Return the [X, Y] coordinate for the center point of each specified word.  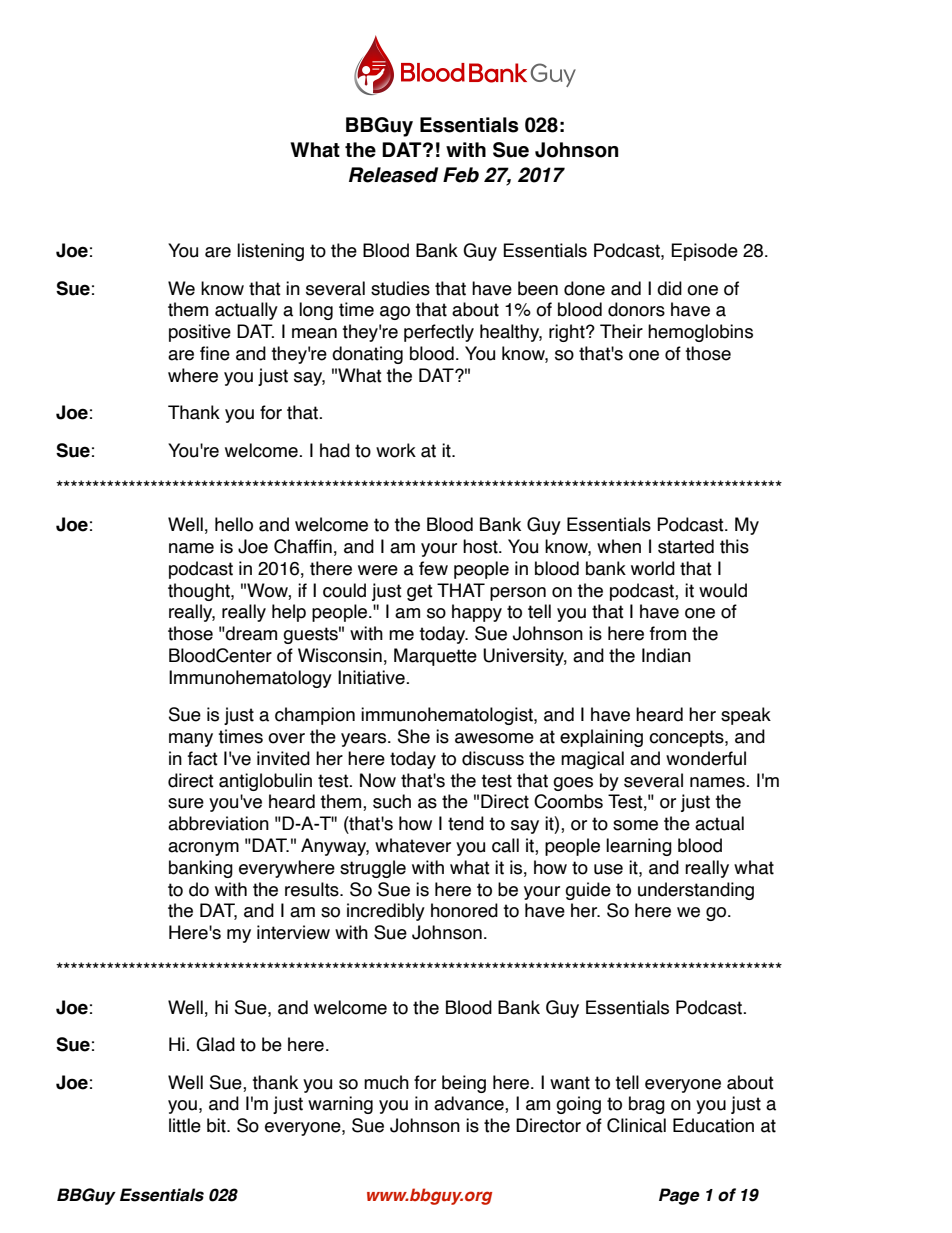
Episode [704, 252]
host [481, 546]
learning [639, 847]
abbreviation [218, 823]
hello [234, 524]
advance [470, 1104]
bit [217, 1125]
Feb [461, 175]
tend [466, 823]
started [686, 546]
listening [270, 252]
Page [679, 1196]
